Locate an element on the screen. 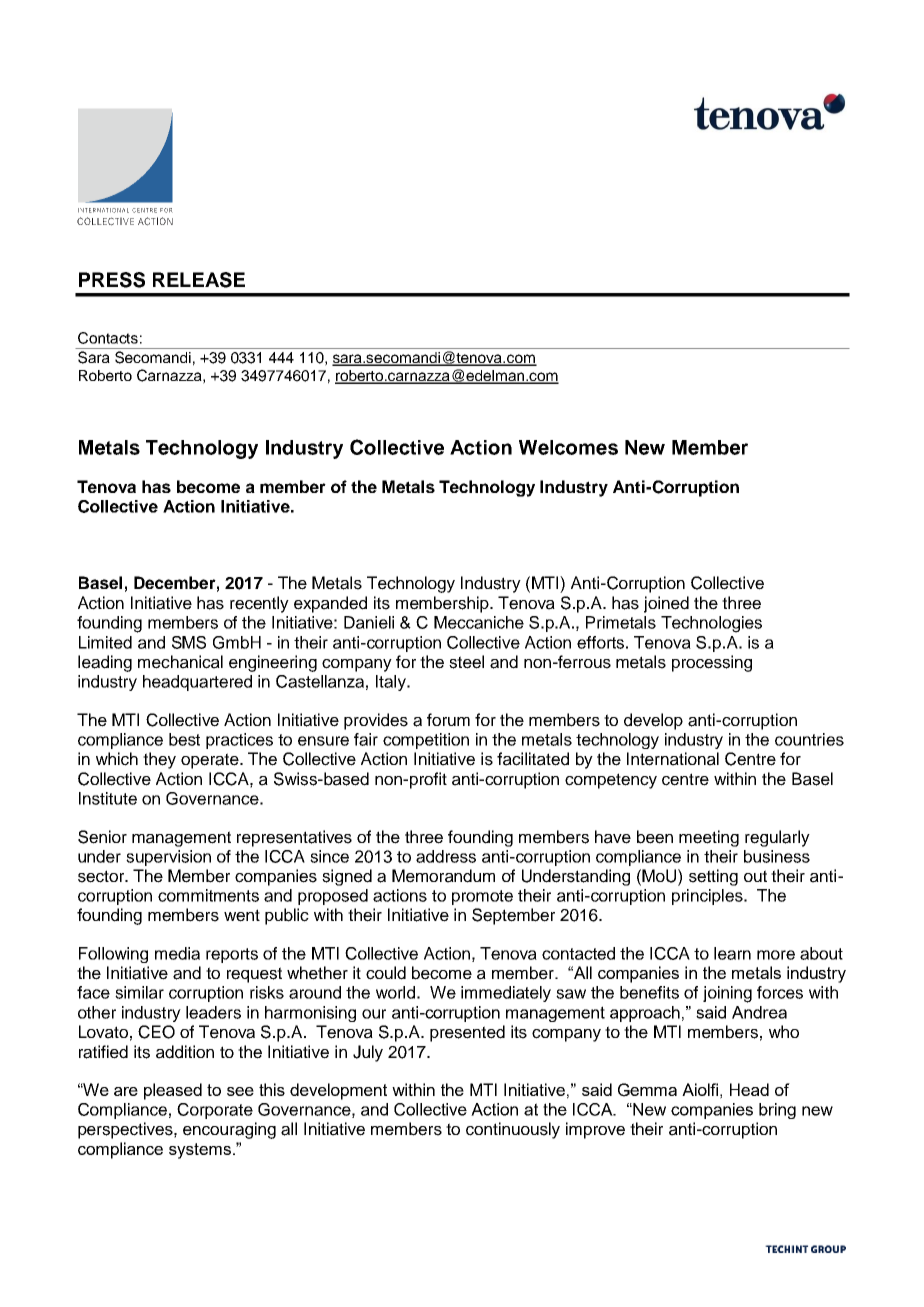 The width and height of the screenshot is (924, 1307). countries is located at coordinates (809, 739).
